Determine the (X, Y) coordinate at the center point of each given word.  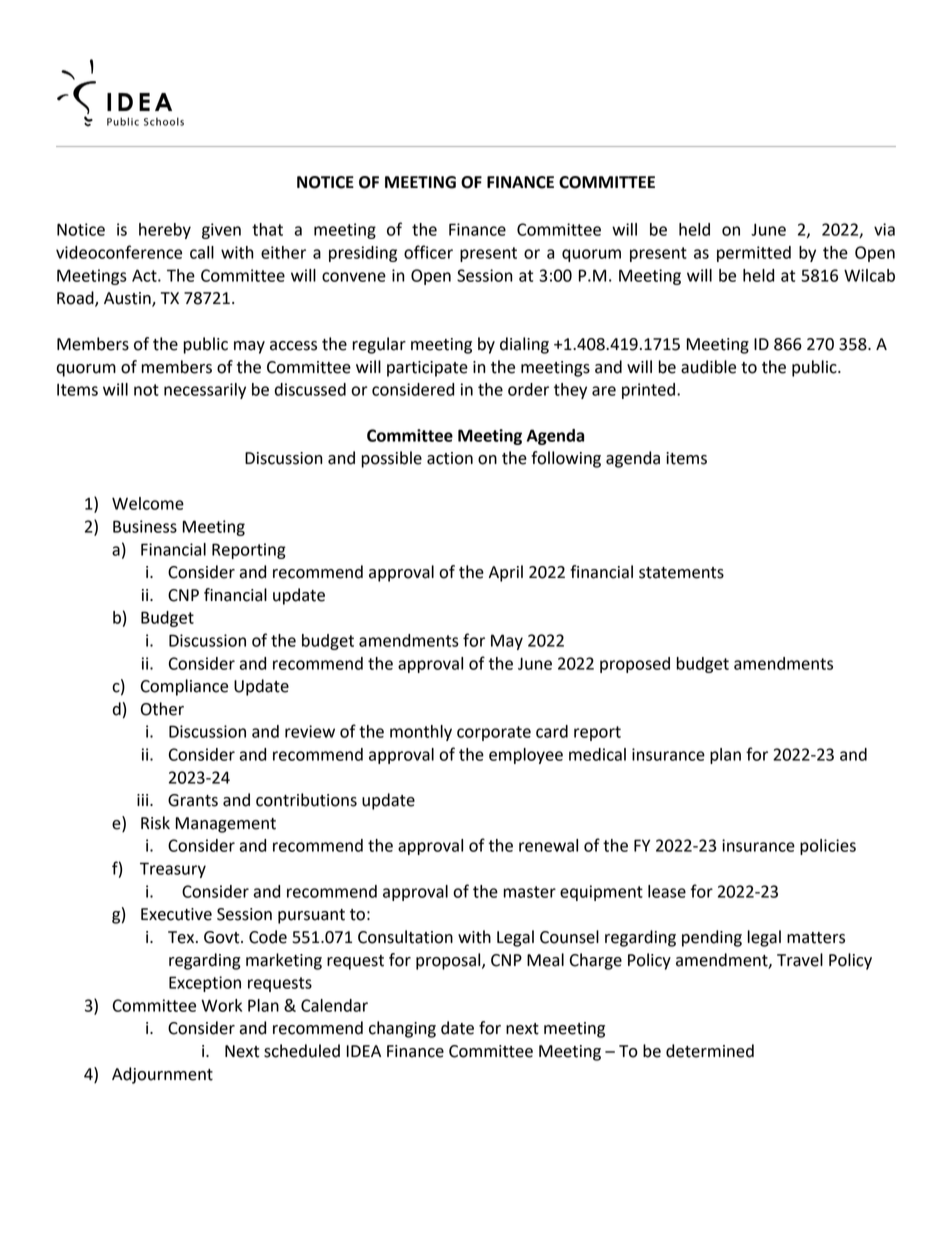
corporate (494, 733)
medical (597, 754)
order (528, 389)
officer (428, 252)
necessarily (205, 391)
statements (681, 573)
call (202, 252)
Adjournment (162, 1075)
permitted (754, 254)
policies (828, 847)
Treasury (173, 870)
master (530, 892)
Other (162, 709)
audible (708, 367)
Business (145, 526)
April (506, 573)
